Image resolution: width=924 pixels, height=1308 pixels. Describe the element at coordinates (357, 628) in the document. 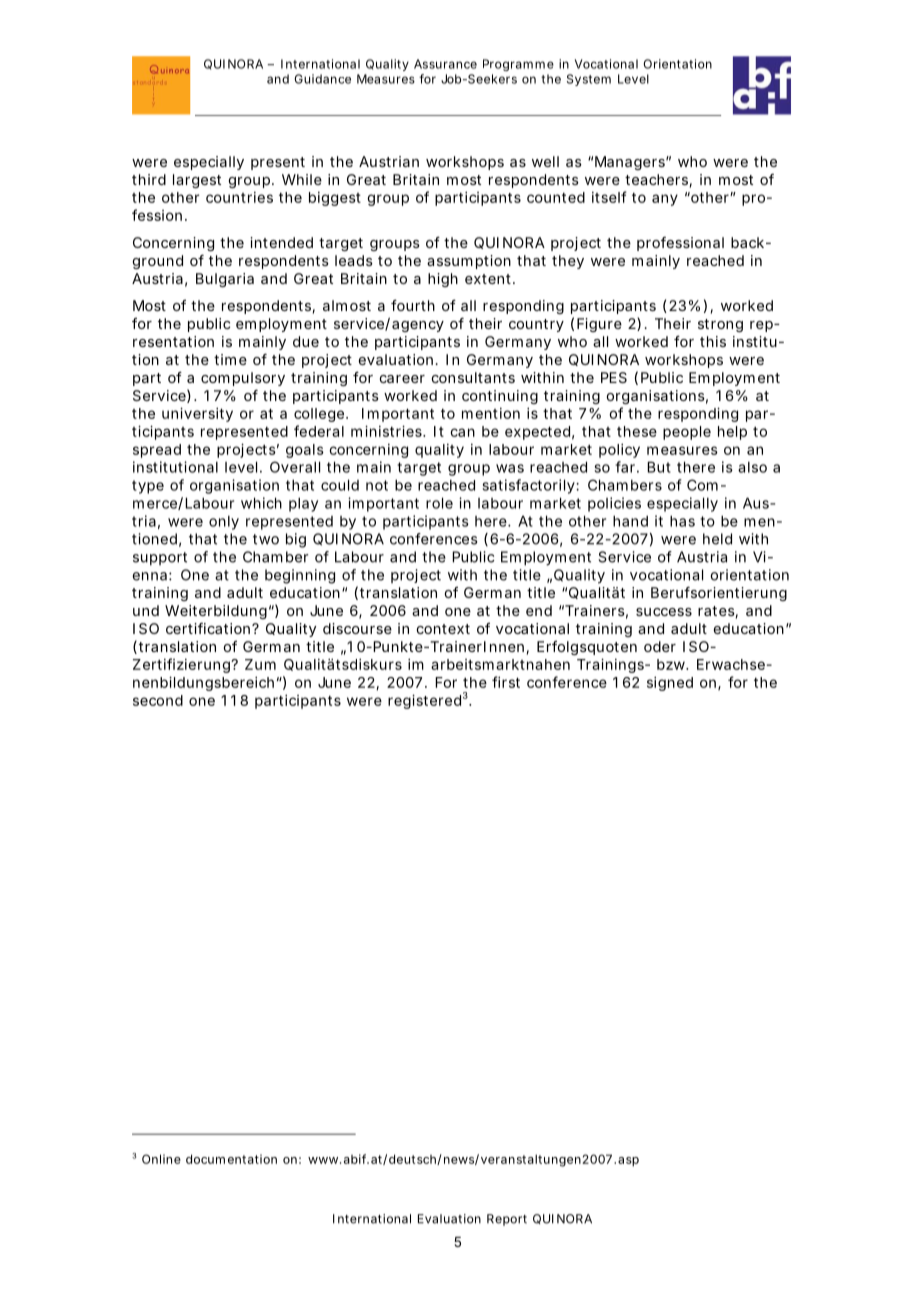

I see `discourse` at that location.
